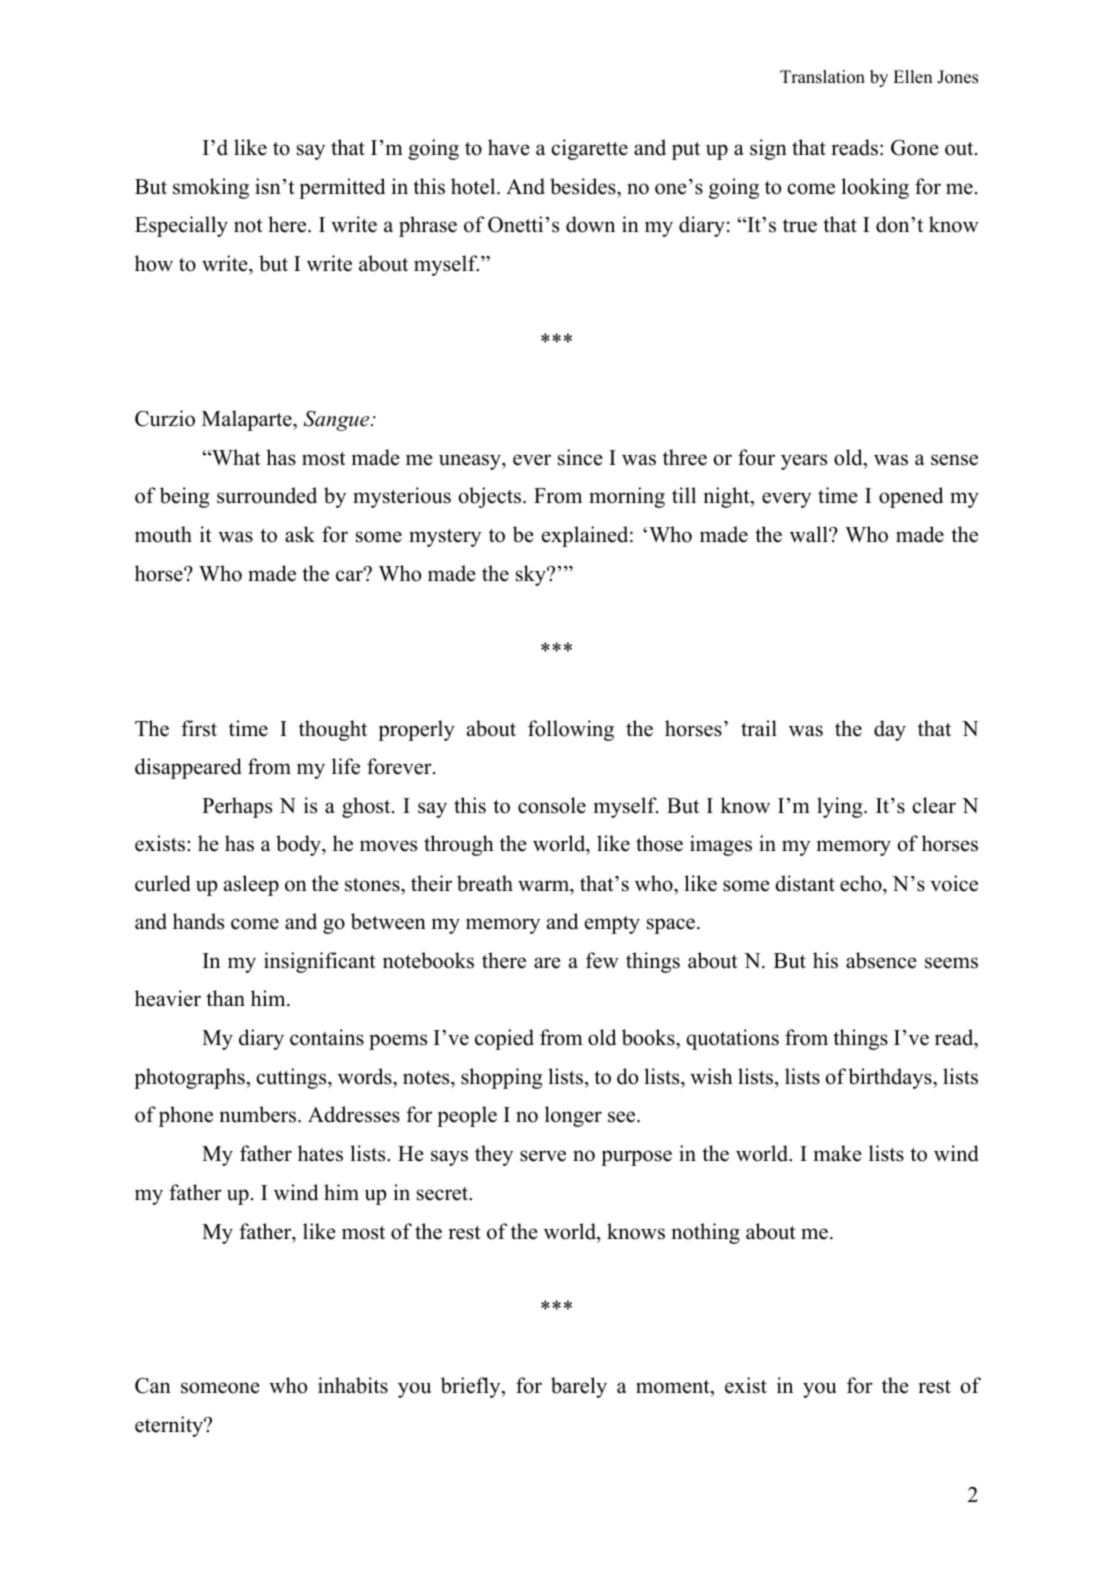 The width and height of the page is (1113, 1574). What do you see at coordinates (891, 1078) in the page?
I see `birthdays` at bounding box center [891, 1078].
